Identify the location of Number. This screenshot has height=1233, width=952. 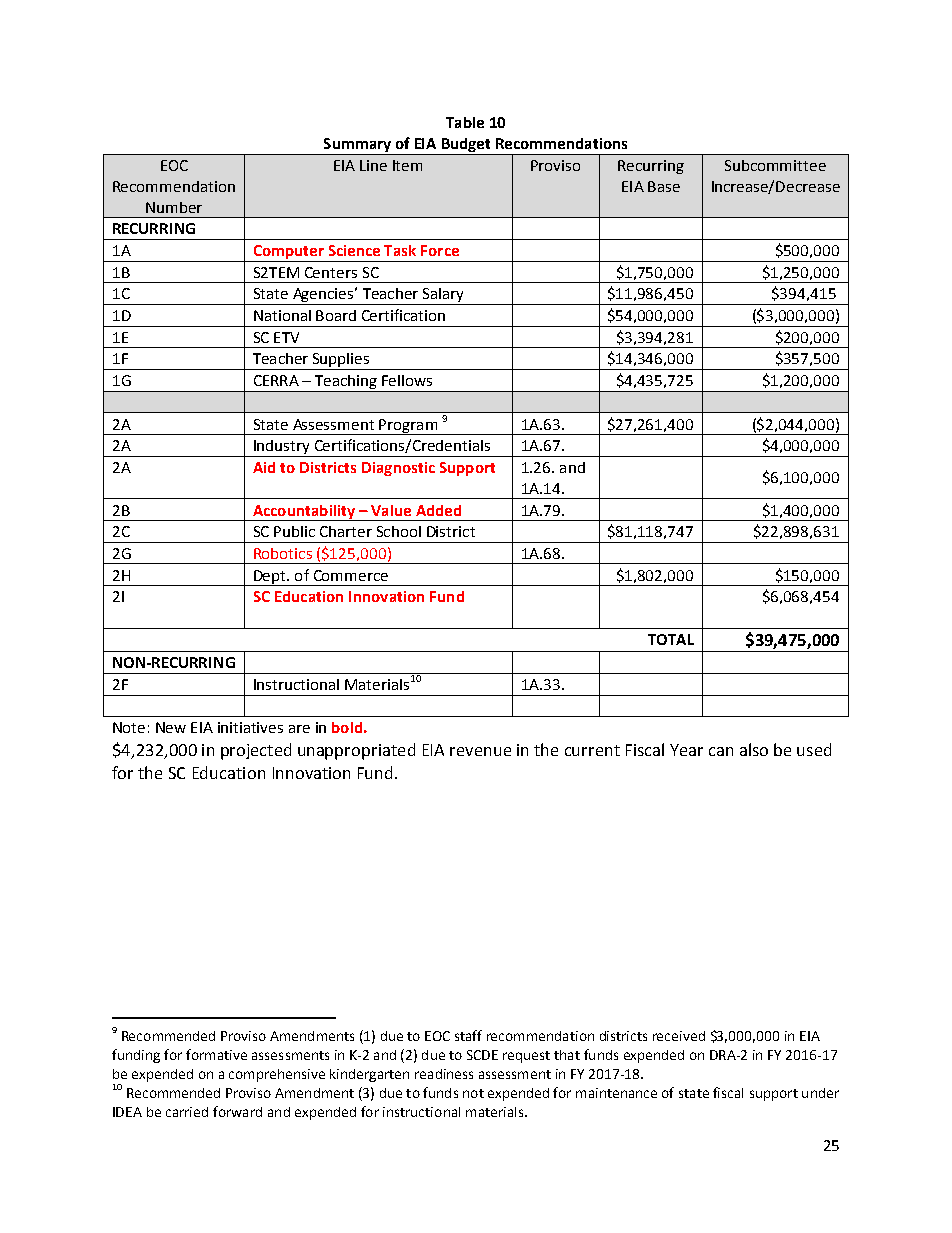
(174, 207).
